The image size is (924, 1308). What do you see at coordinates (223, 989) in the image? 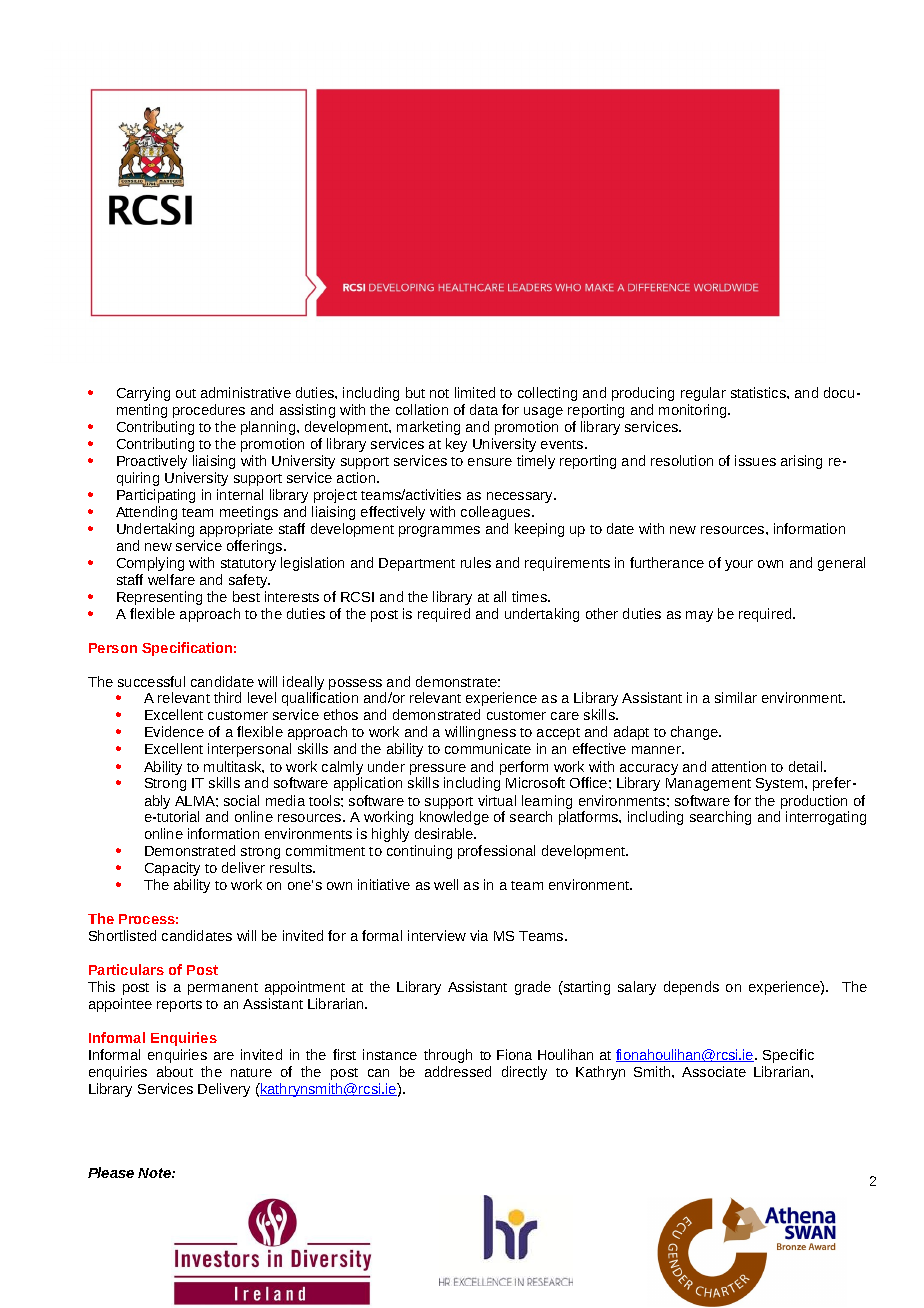
I see `permanent` at bounding box center [223, 989].
